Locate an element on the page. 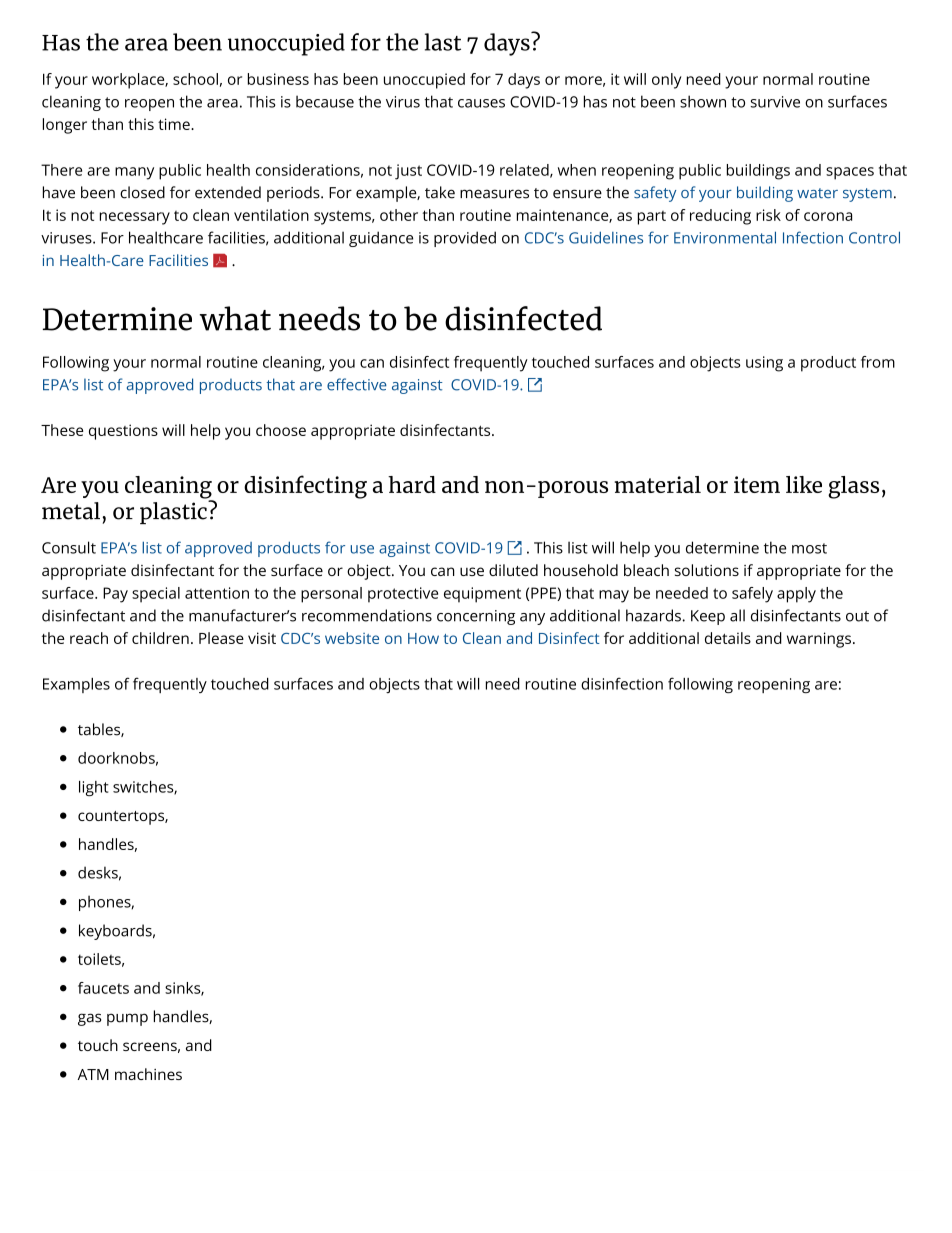  apply is located at coordinates (796, 595).
